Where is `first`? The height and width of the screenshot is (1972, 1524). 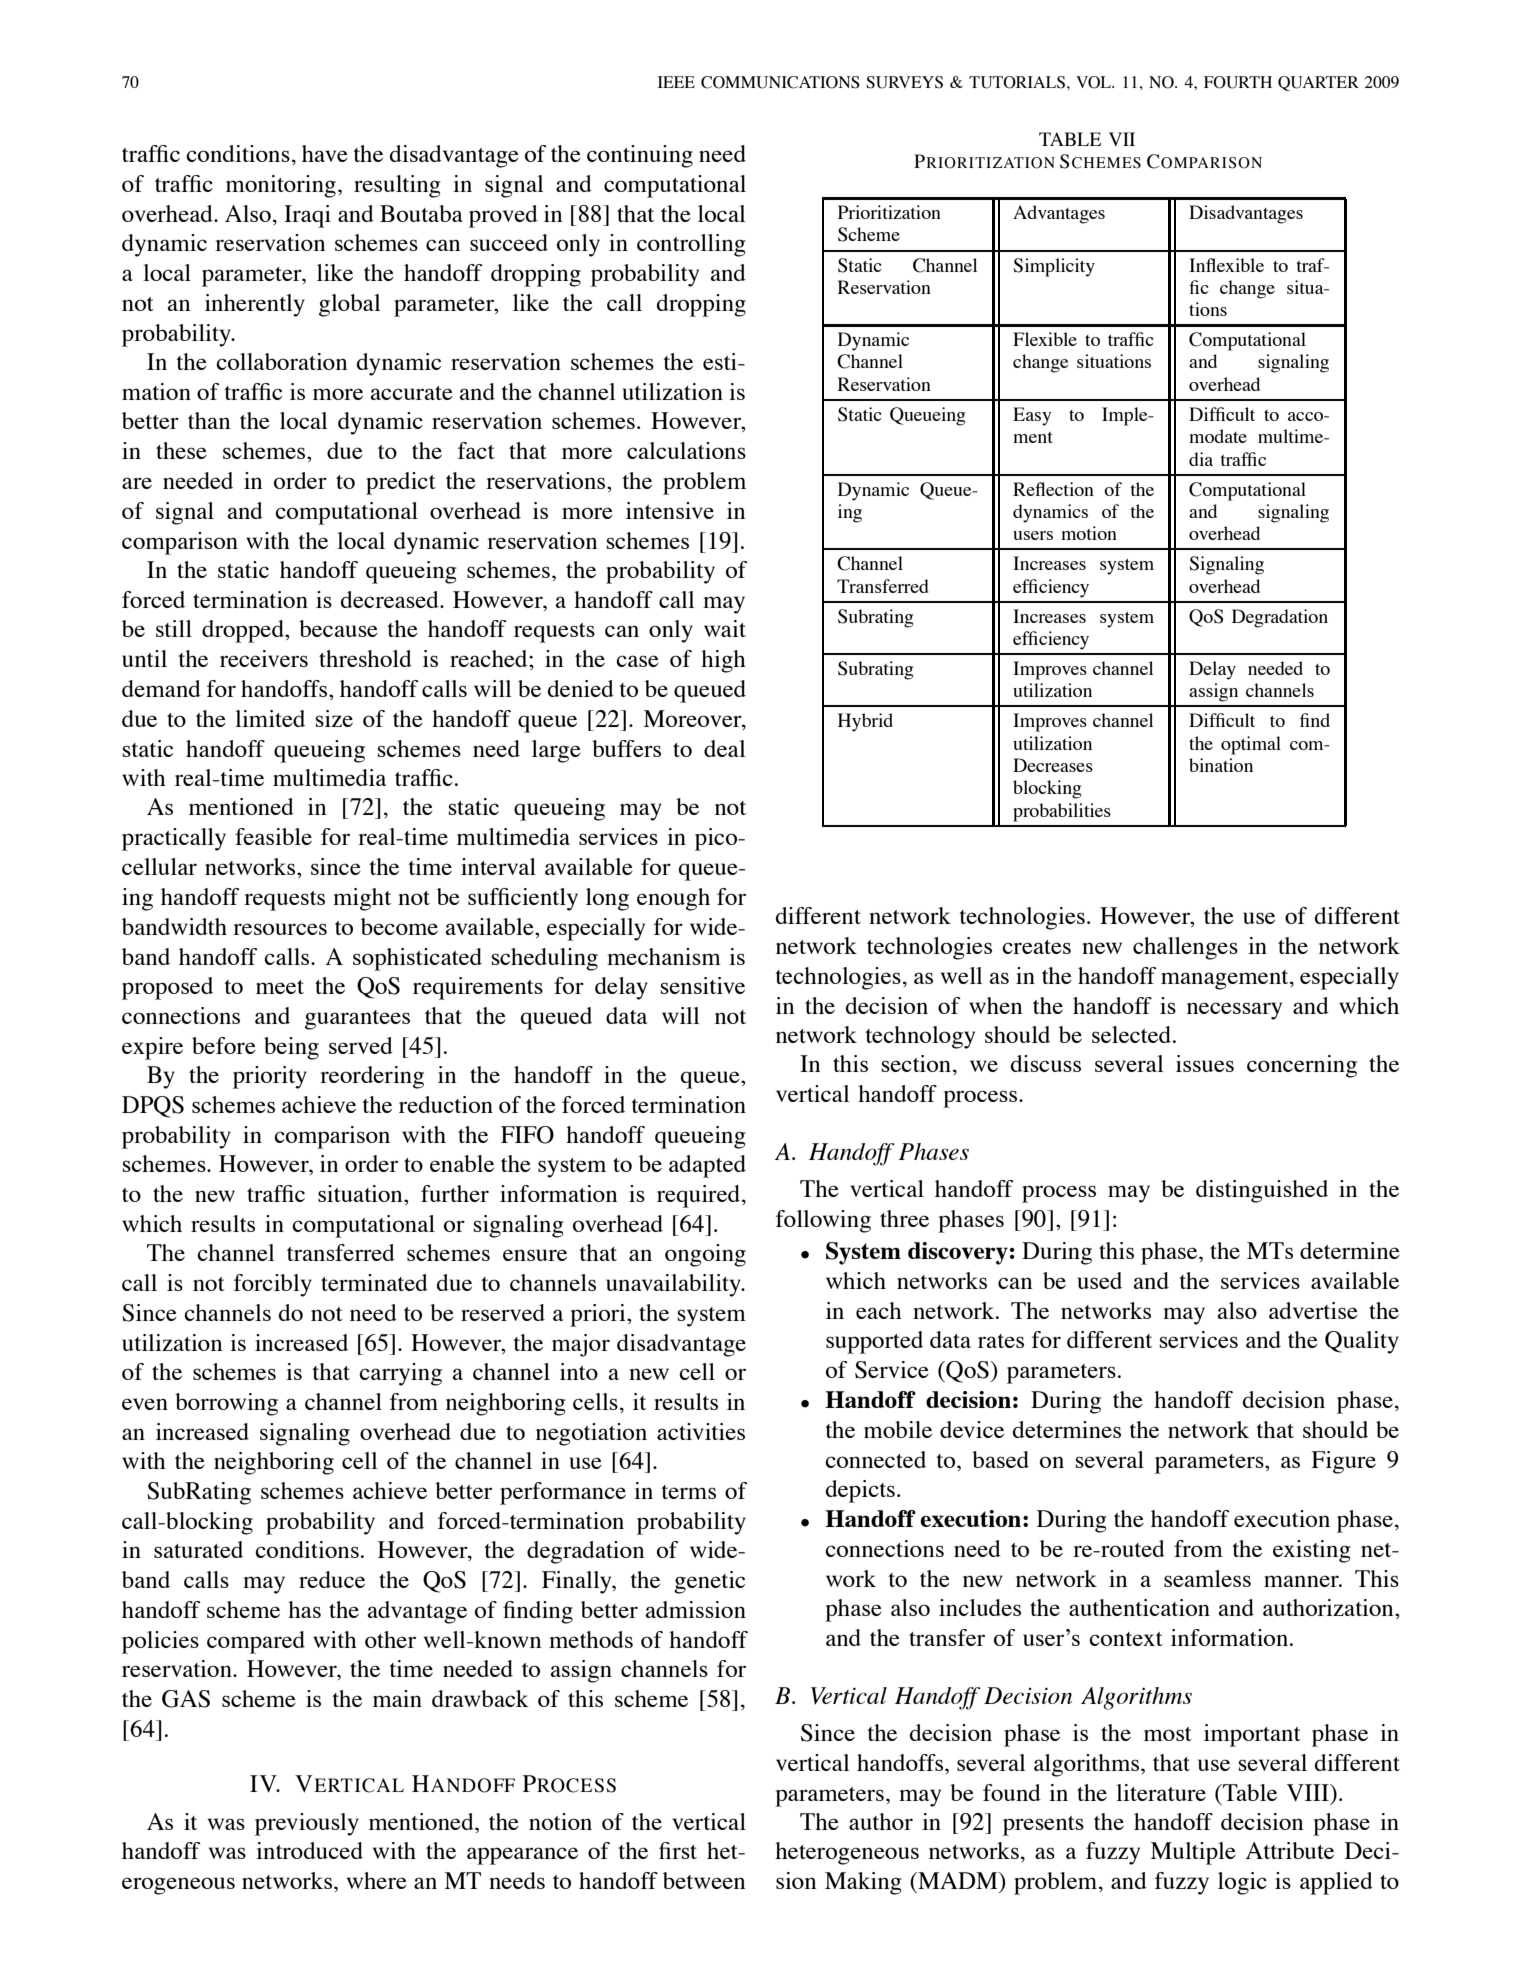
first is located at coordinates (678, 1850).
